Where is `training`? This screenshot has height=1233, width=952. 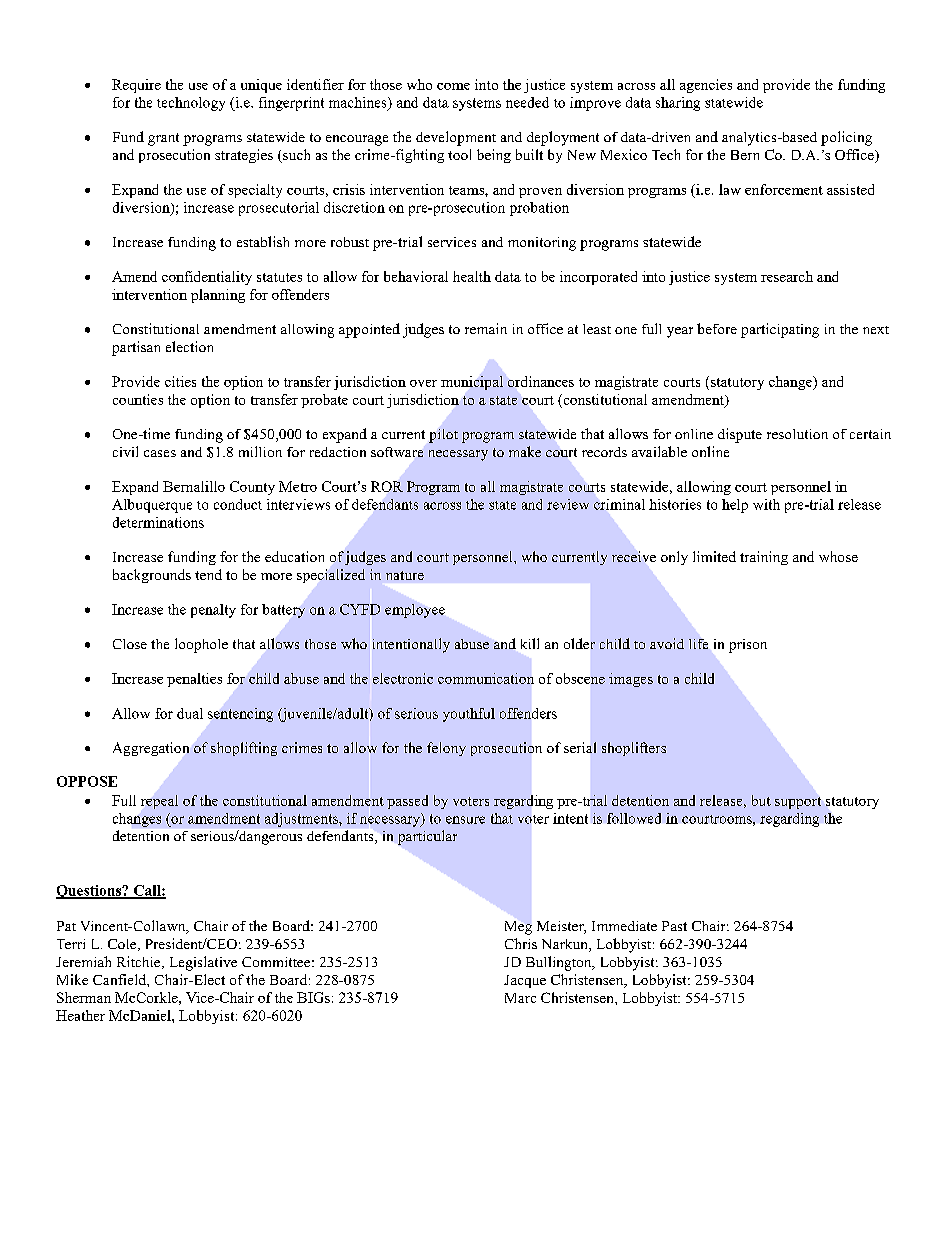 training is located at coordinates (764, 558).
